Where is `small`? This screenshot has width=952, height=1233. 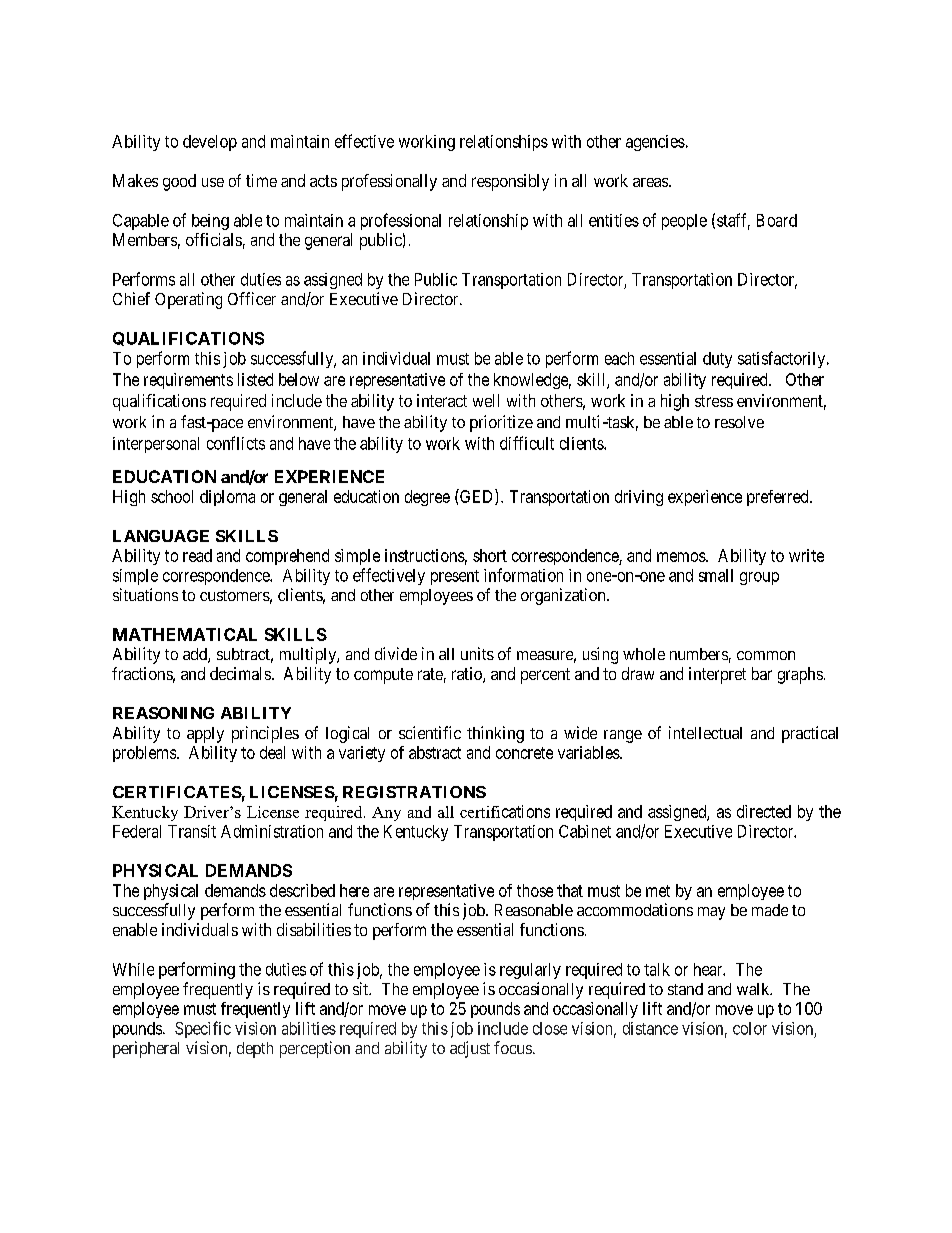 small is located at coordinates (716, 575).
